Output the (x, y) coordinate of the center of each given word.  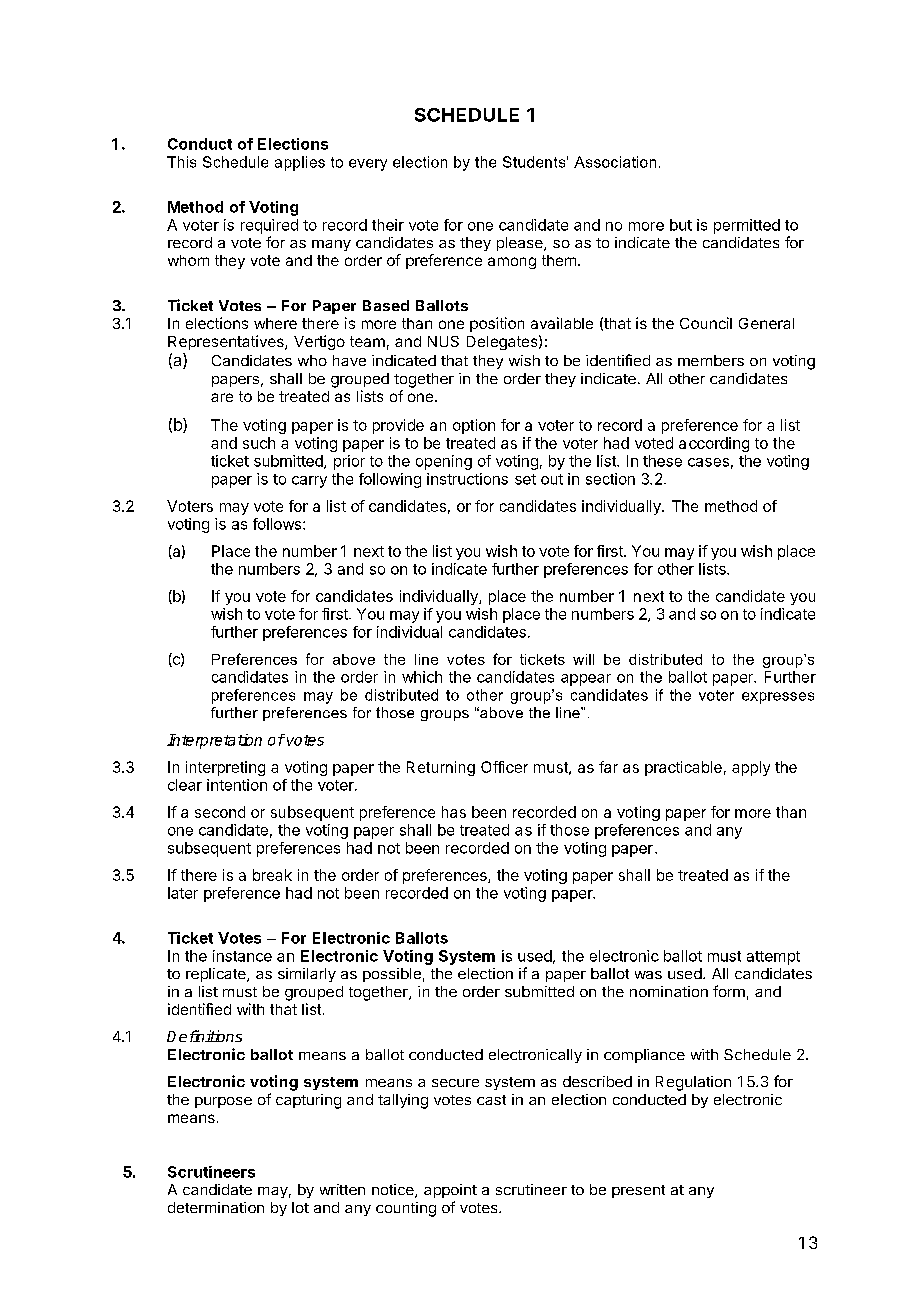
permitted (747, 226)
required (269, 226)
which (422, 677)
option (474, 426)
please (521, 244)
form (729, 991)
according (714, 444)
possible (392, 975)
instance (242, 956)
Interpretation (214, 741)
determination (216, 1207)
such (259, 443)
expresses (778, 698)
